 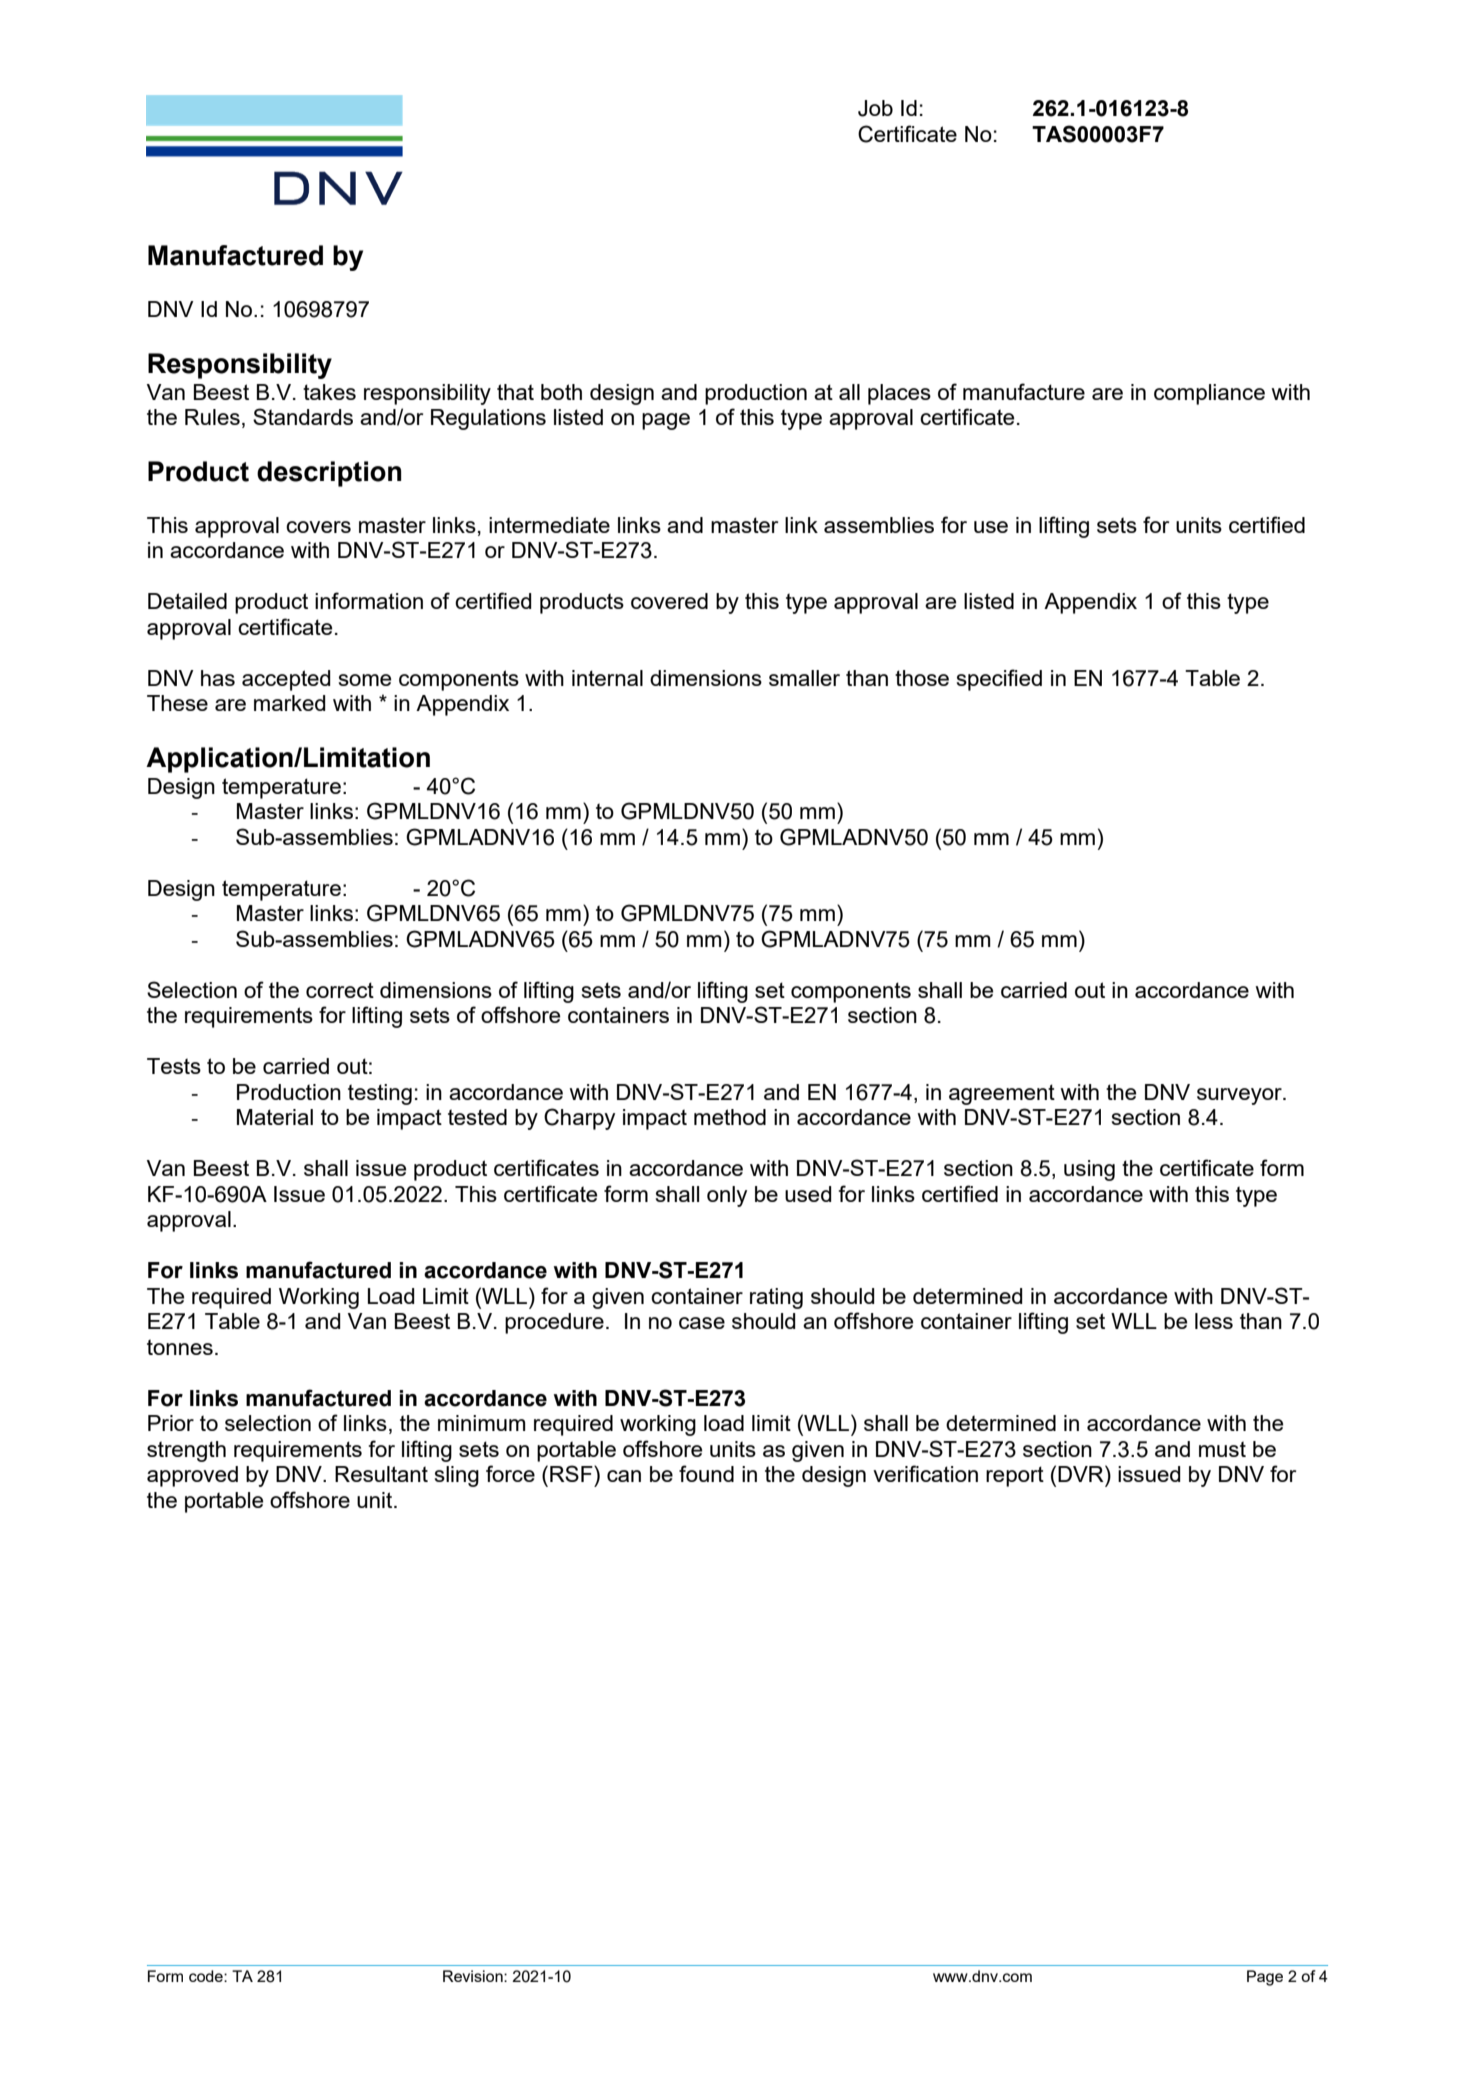 I want to click on method, so click(x=730, y=1117).
